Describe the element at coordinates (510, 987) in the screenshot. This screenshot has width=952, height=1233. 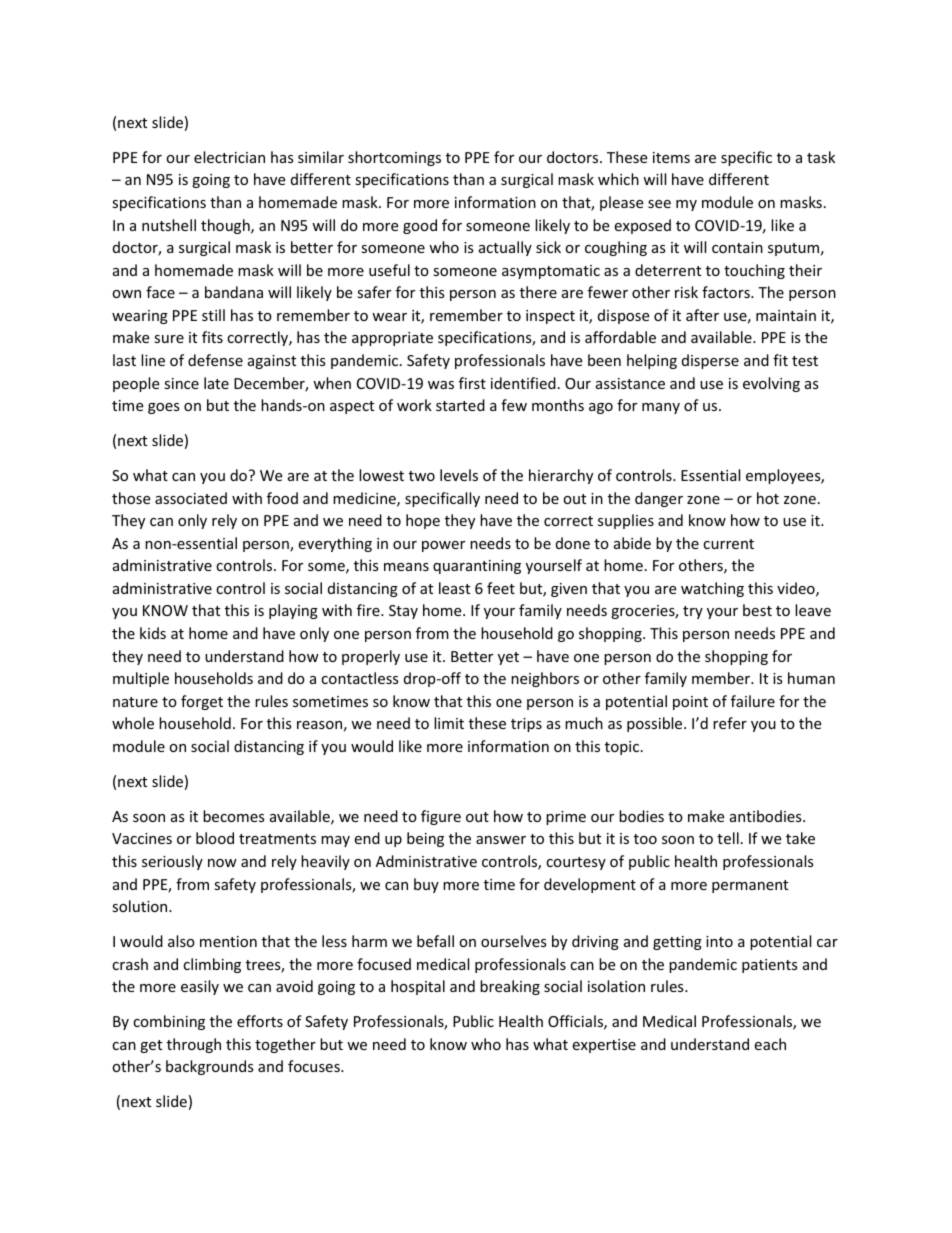
I see `breaking` at that location.
